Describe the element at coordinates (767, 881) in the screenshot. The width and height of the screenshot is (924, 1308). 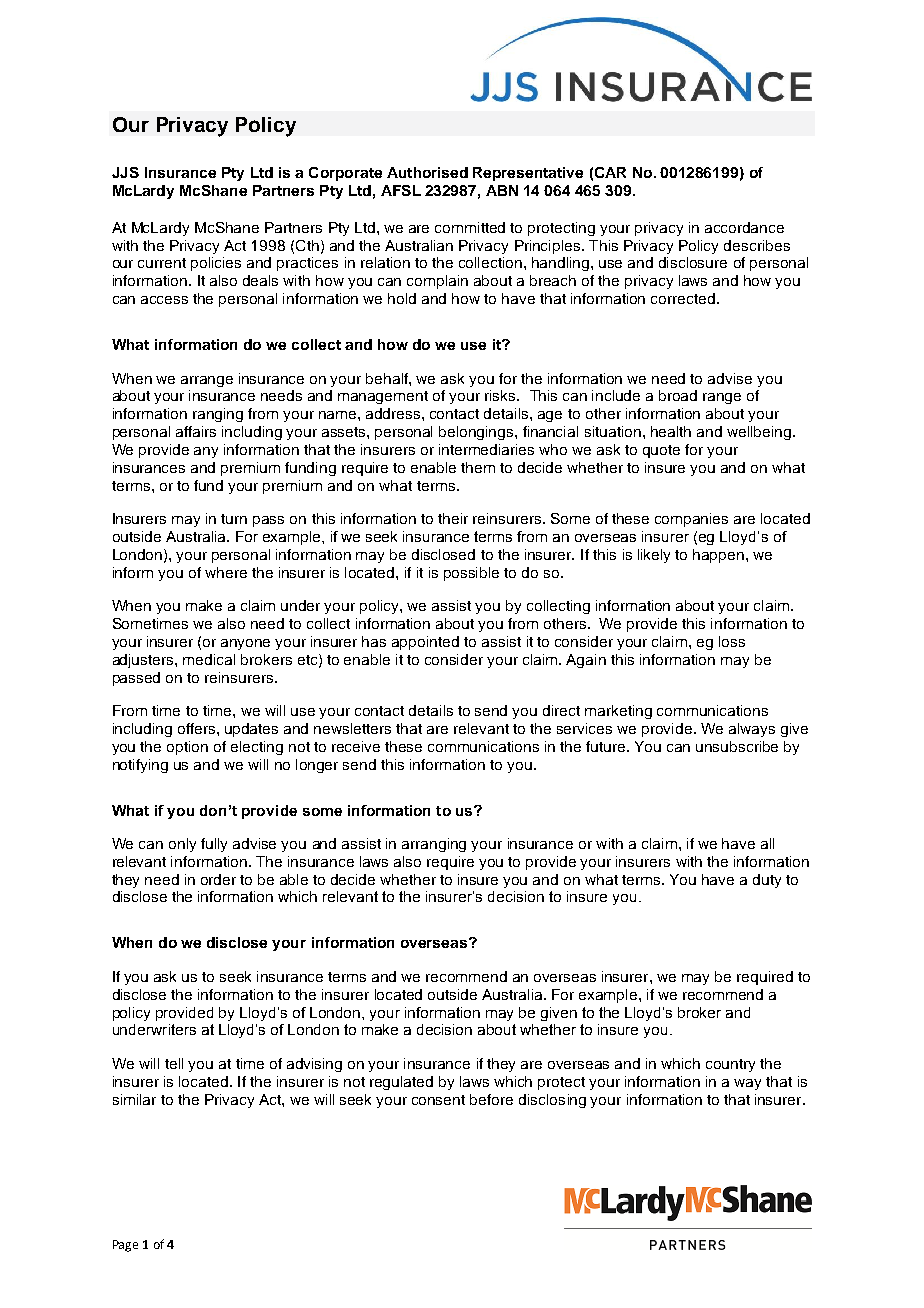
I see `duty` at that location.
